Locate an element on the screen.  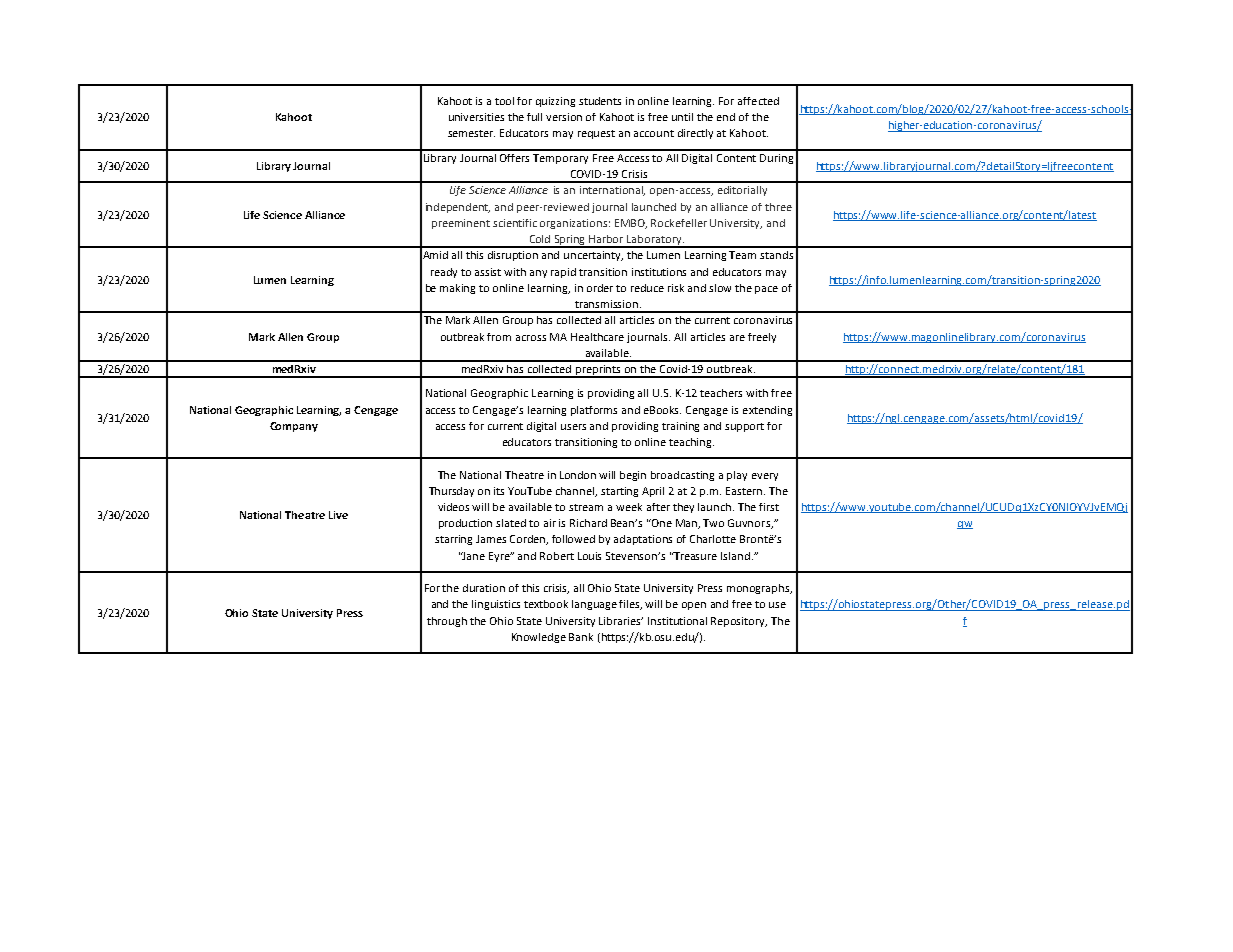
semester is located at coordinates (471, 133).
